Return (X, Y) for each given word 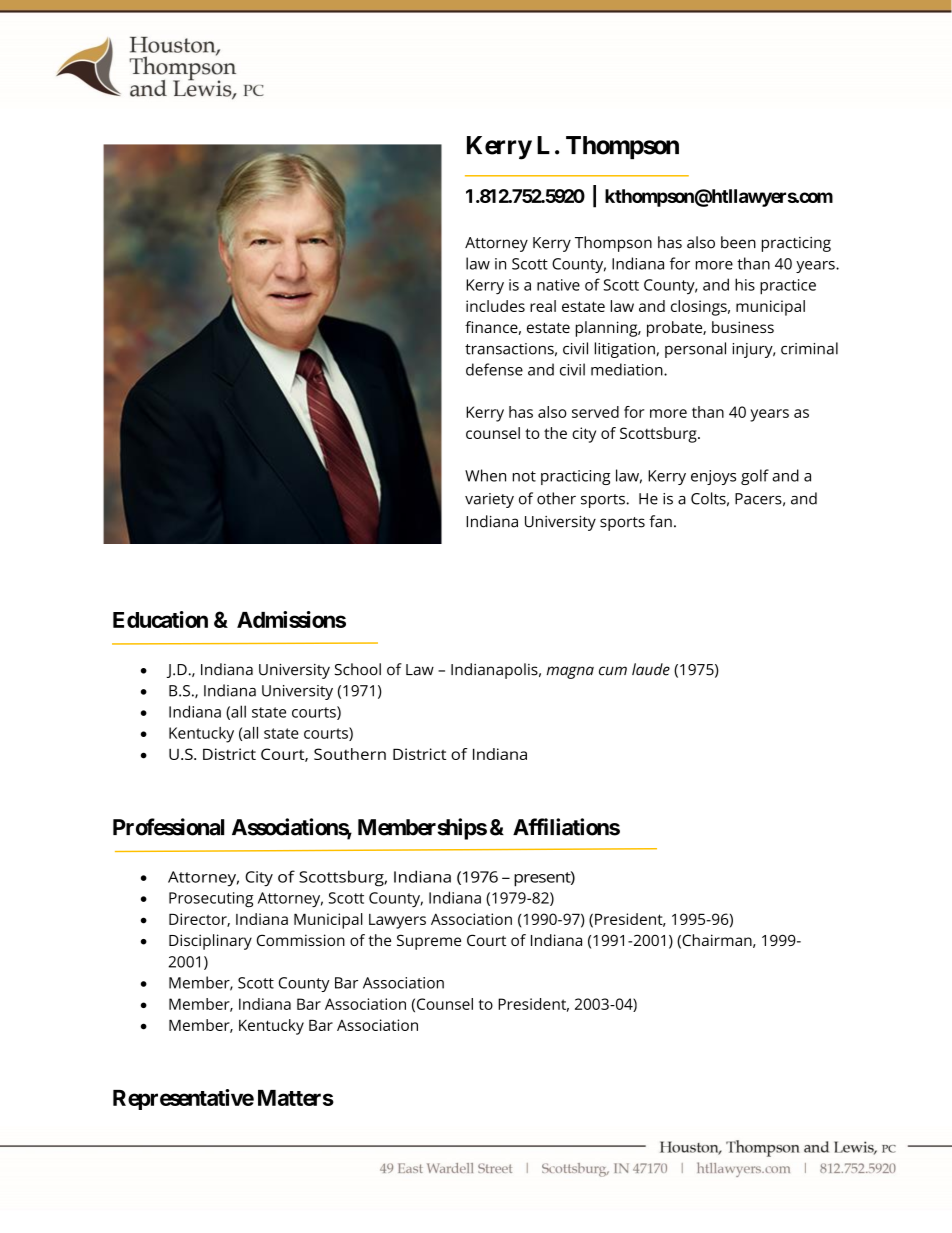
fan (660, 521)
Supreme (429, 942)
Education (160, 619)
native (558, 285)
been (738, 242)
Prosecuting (211, 900)
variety (489, 500)
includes (495, 306)
